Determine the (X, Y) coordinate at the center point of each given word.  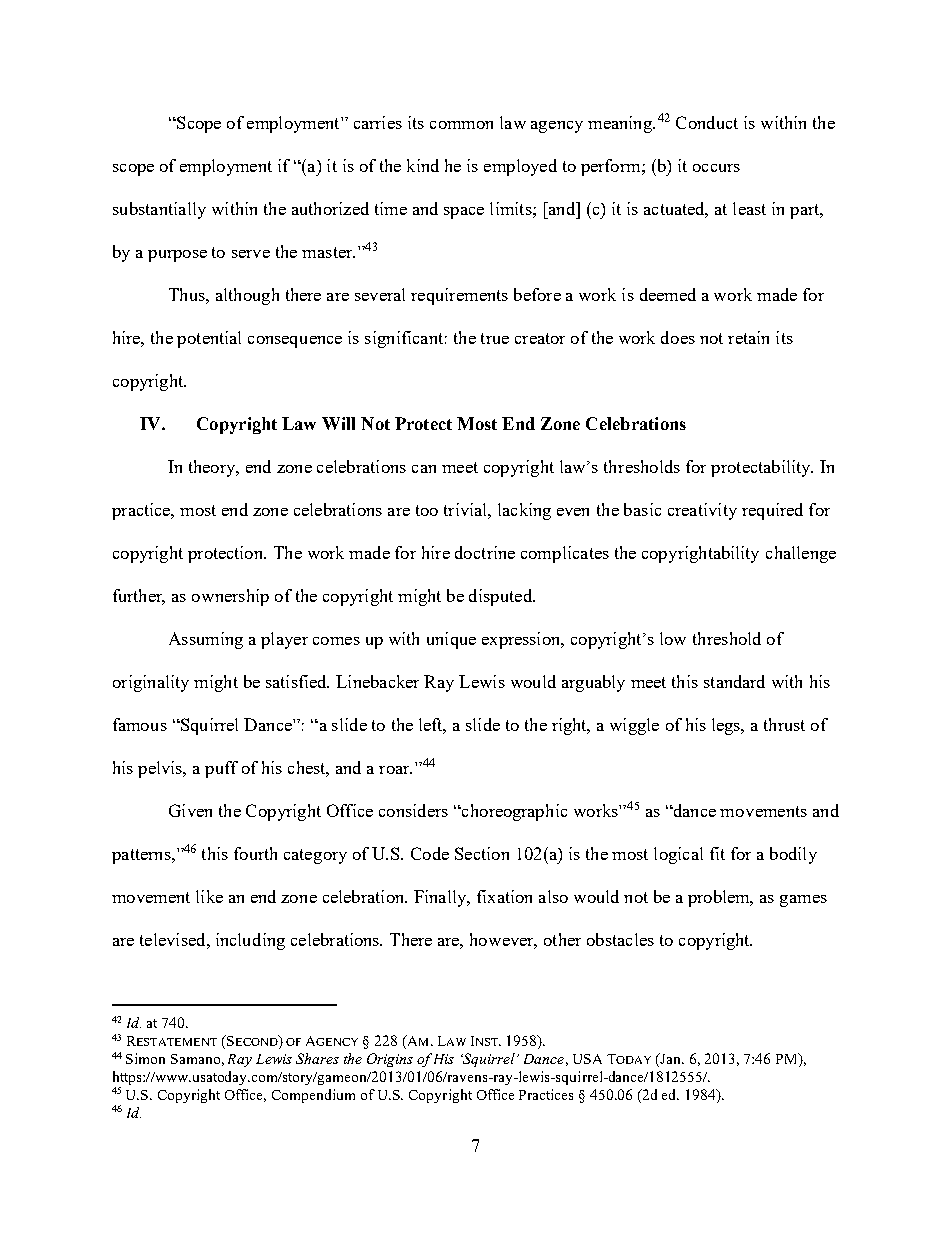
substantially (159, 210)
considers (413, 810)
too (427, 510)
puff (221, 769)
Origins (390, 1060)
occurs (716, 168)
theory (213, 468)
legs (727, 726)
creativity (702, 511)
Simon (145, 1058)
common (461, 125)
